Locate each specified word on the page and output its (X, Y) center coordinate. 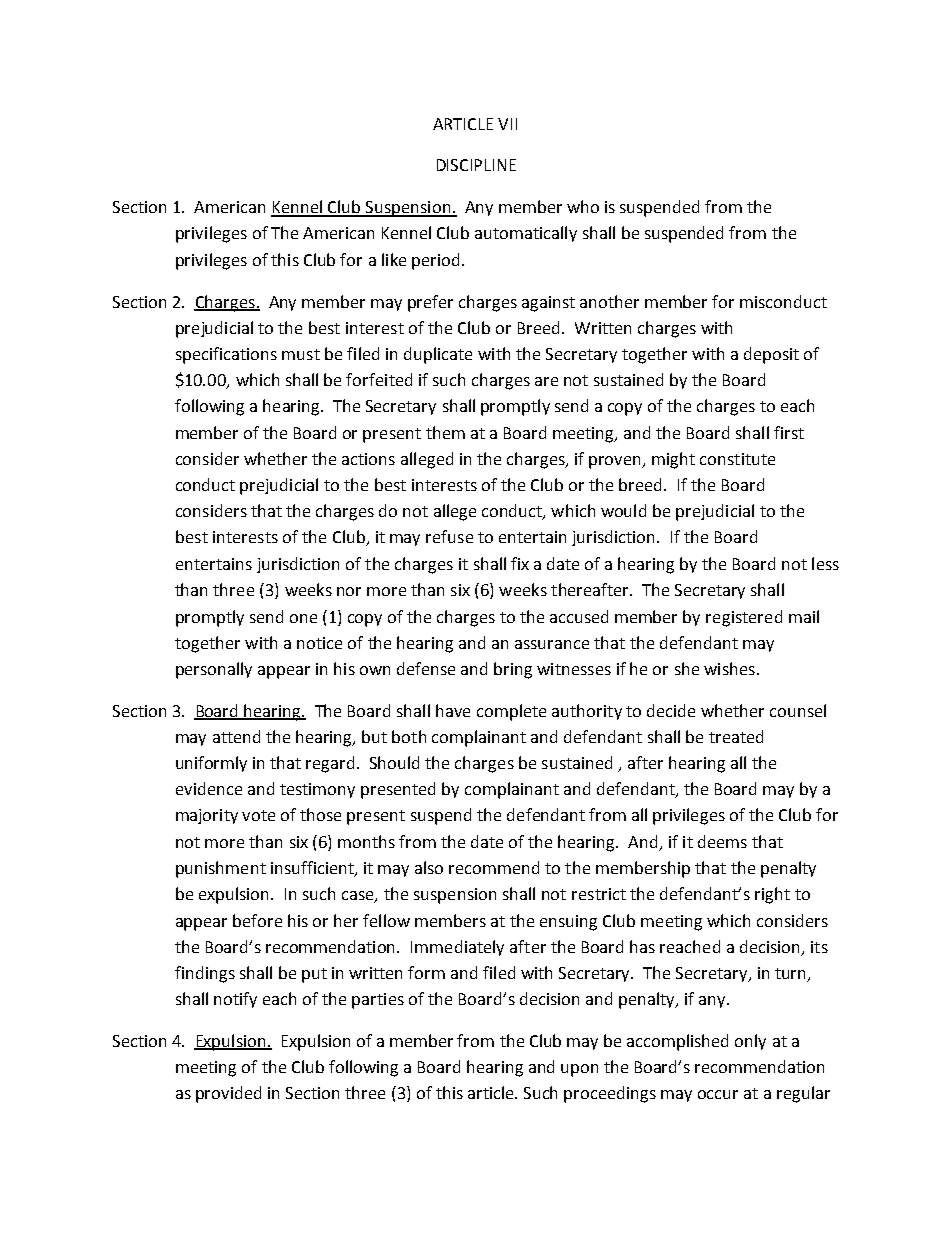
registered (744, 618)
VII (507, 124)
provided (228, 1094)
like (394, 259)
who (583, 206)
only (750, 1042)
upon (579, 1070)
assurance (552, 644)
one (303, 618)
